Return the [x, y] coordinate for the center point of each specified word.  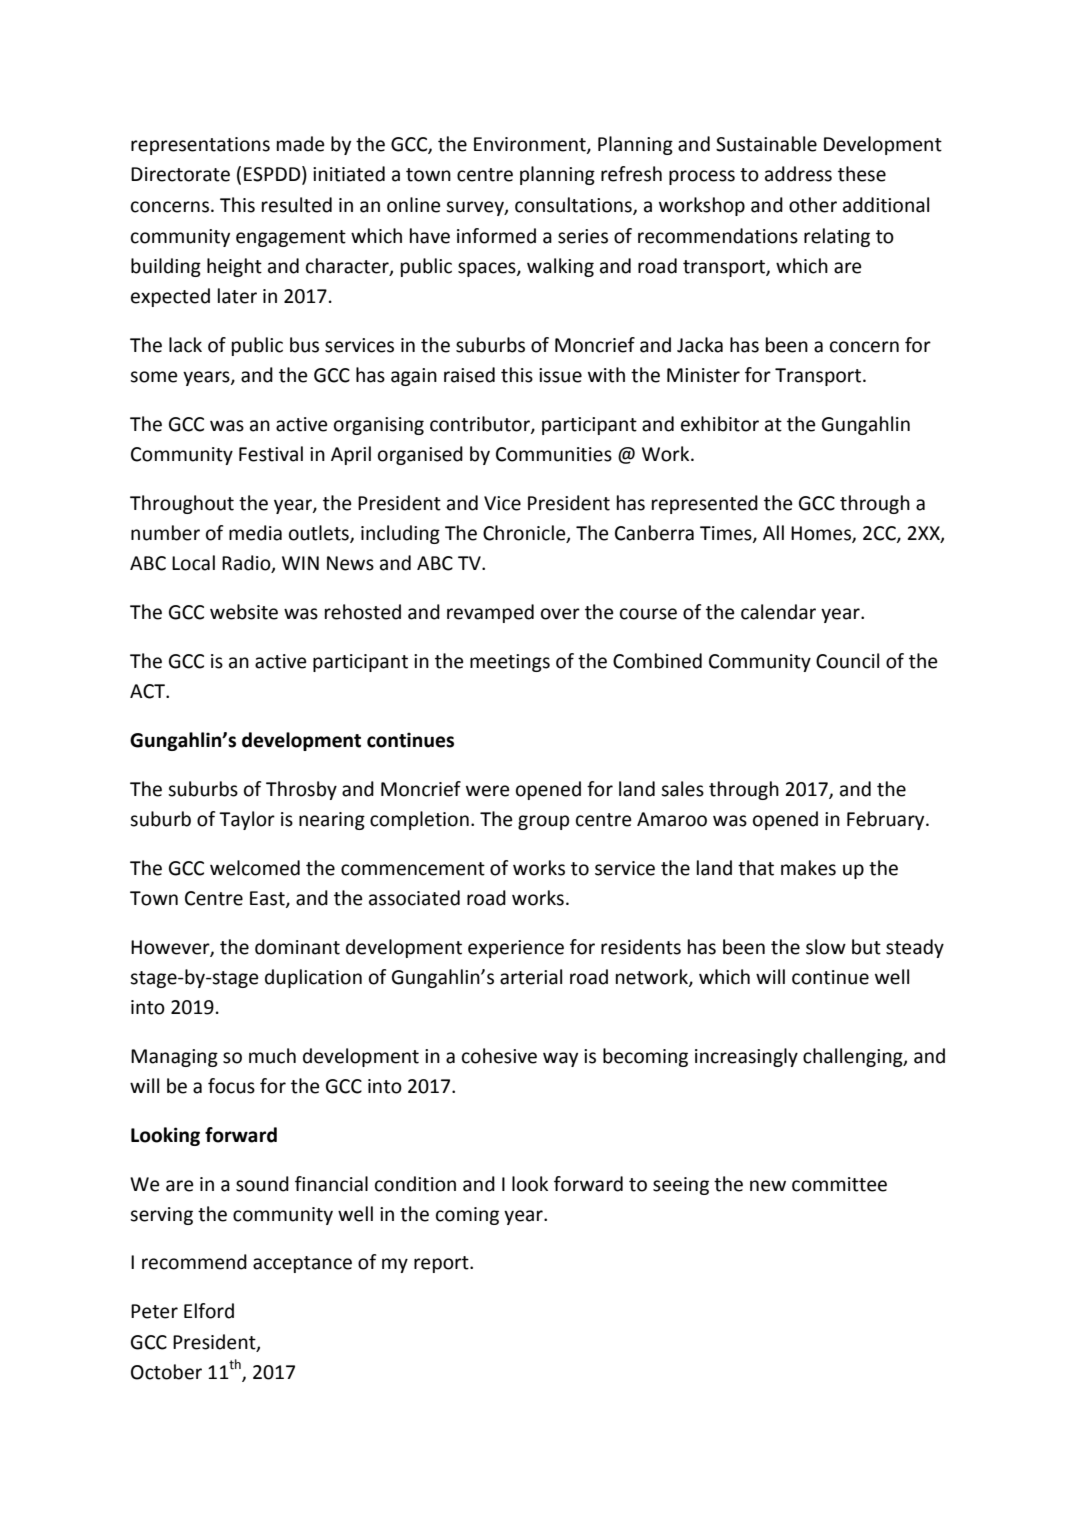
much [272, 1056]
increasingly [746, 1057]
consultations [574, 205]
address [798, 174]
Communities [554, 454]
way [560, 1059]
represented [705, 504]
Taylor [247, 820]
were [488, 791]
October [166, 1372]
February [887, 820]
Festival [271, 454]
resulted [297, 205]
